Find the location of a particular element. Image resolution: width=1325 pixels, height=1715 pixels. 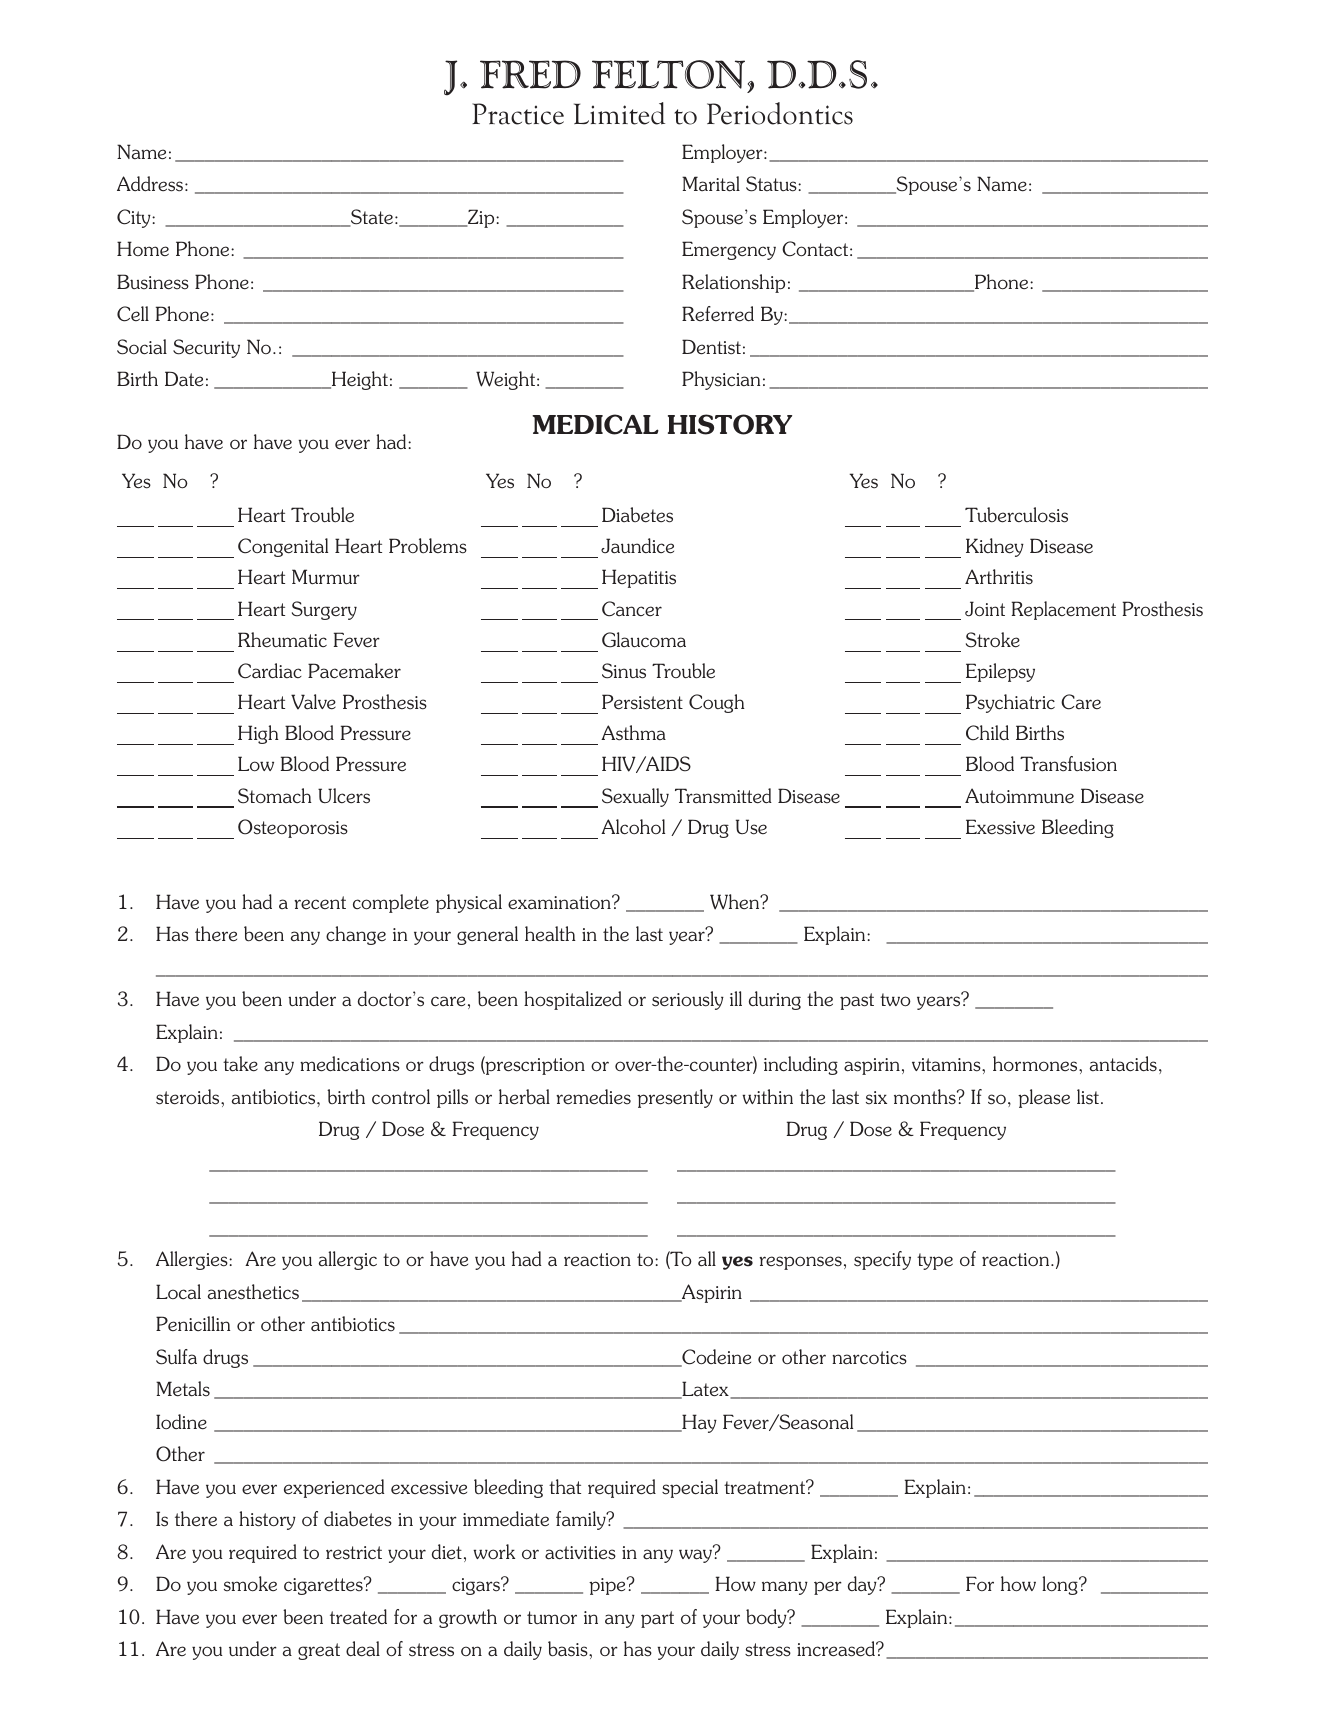

smoke is located at coordinates (250, 1584).
